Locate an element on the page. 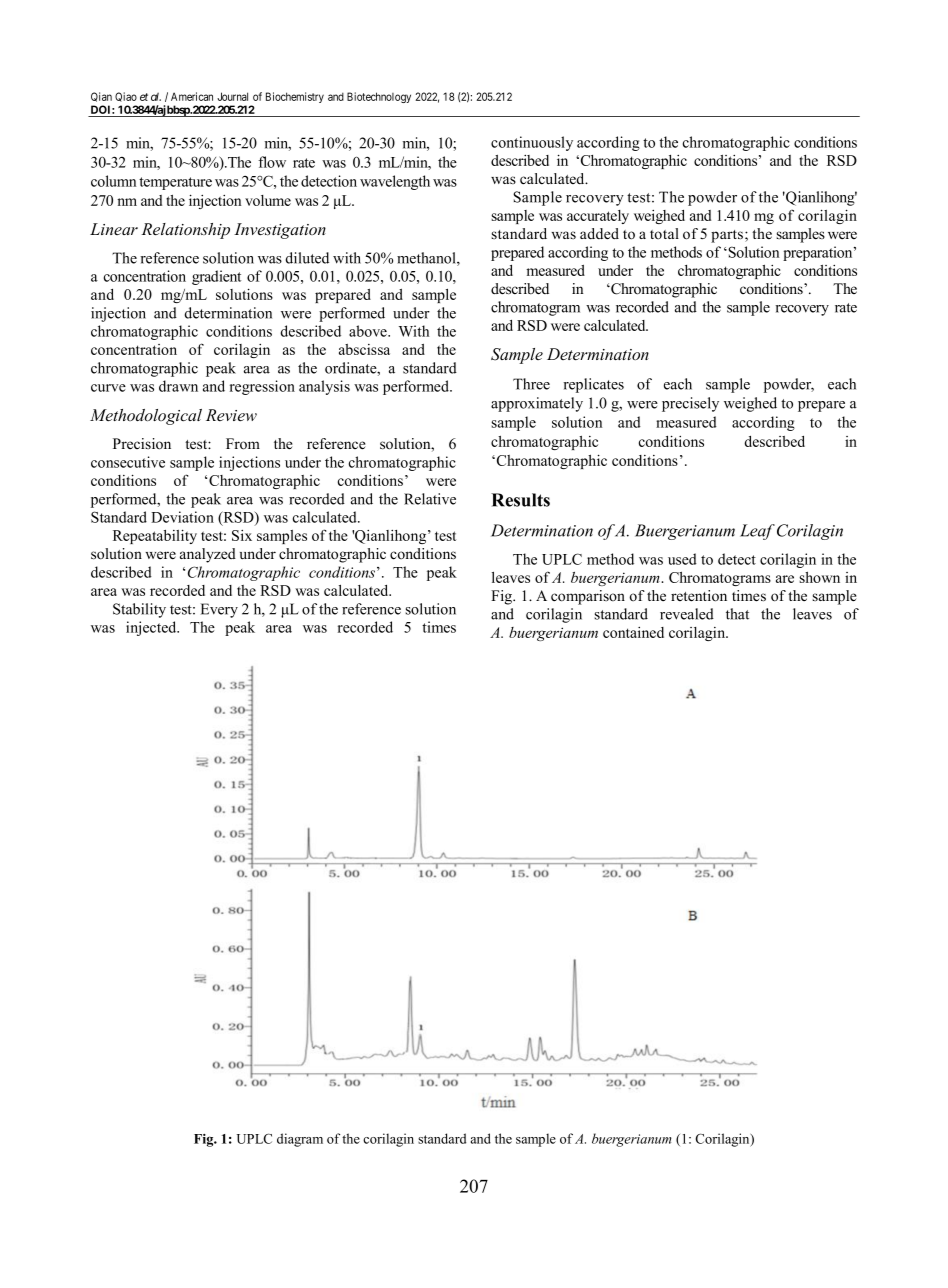 The width and height of the page is (948, 1288). that is located at coordinates (737, 614).
